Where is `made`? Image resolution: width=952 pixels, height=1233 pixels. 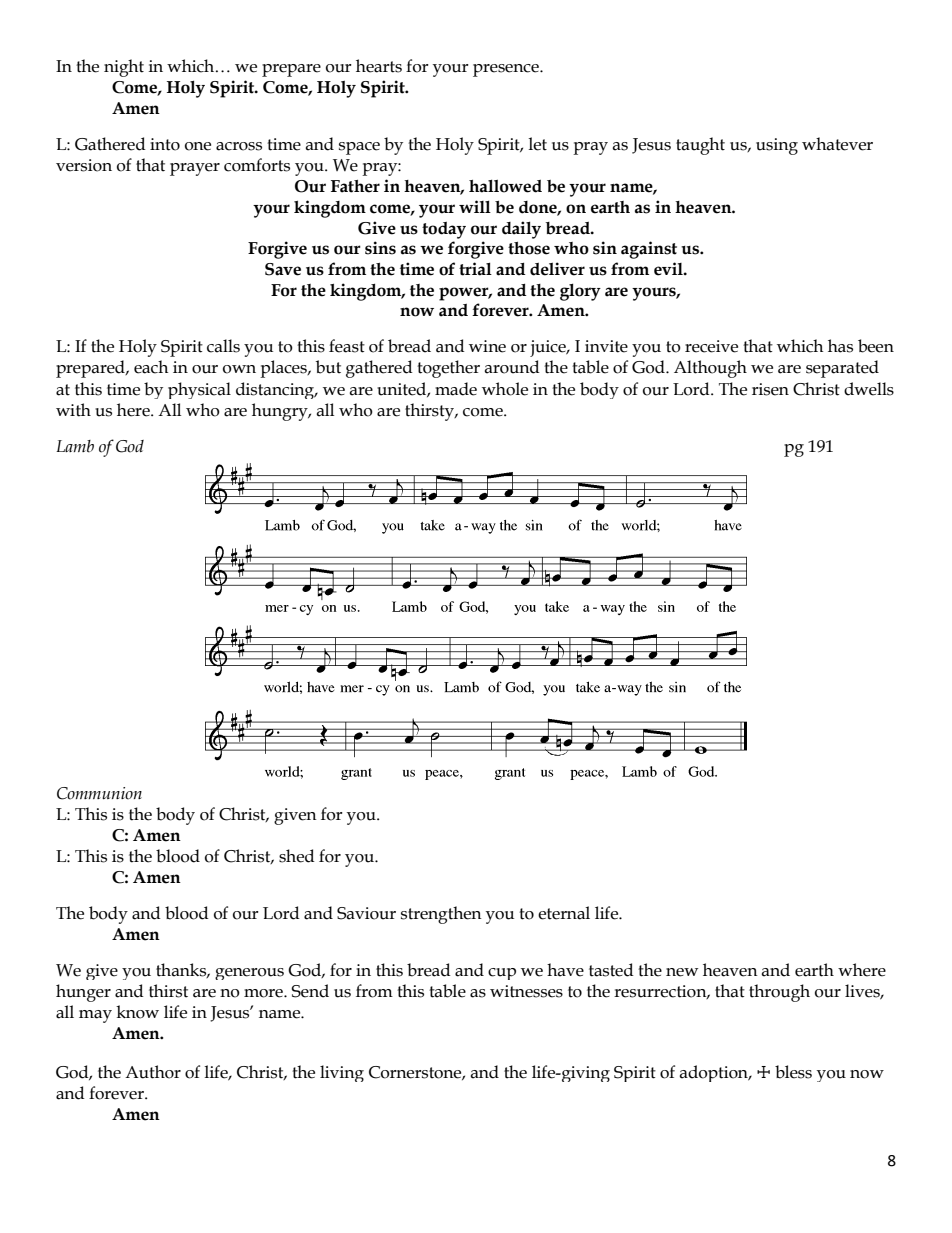
made is located at coordinates (456, 389).
